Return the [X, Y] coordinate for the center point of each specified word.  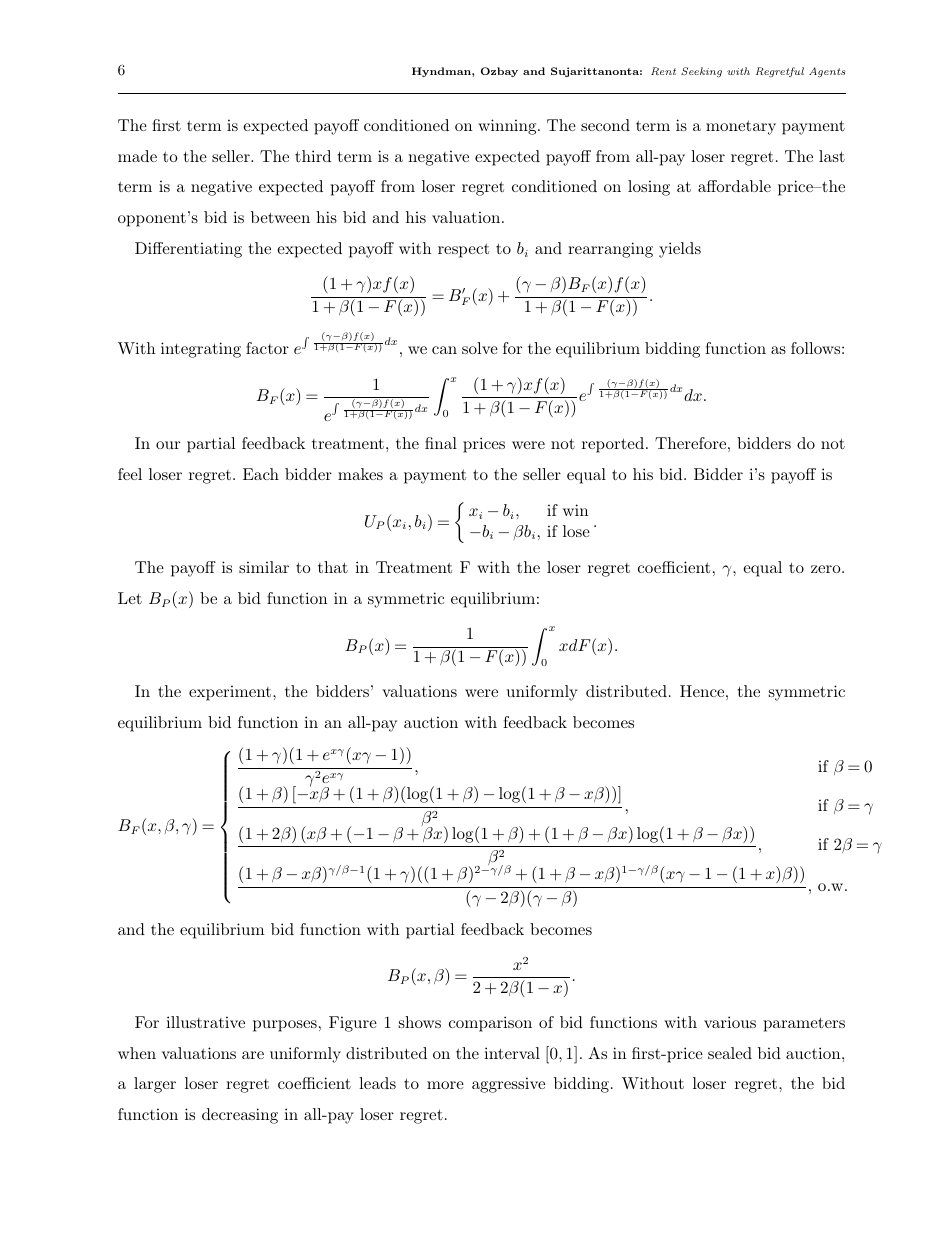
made [137, 156]
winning [508, 127]
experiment [230, 693]
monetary [741, 127]
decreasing [240, 1116]
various [730, 1022]
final [441, 443]
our [168, 445]
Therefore [690, 443]
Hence [702, 691]
